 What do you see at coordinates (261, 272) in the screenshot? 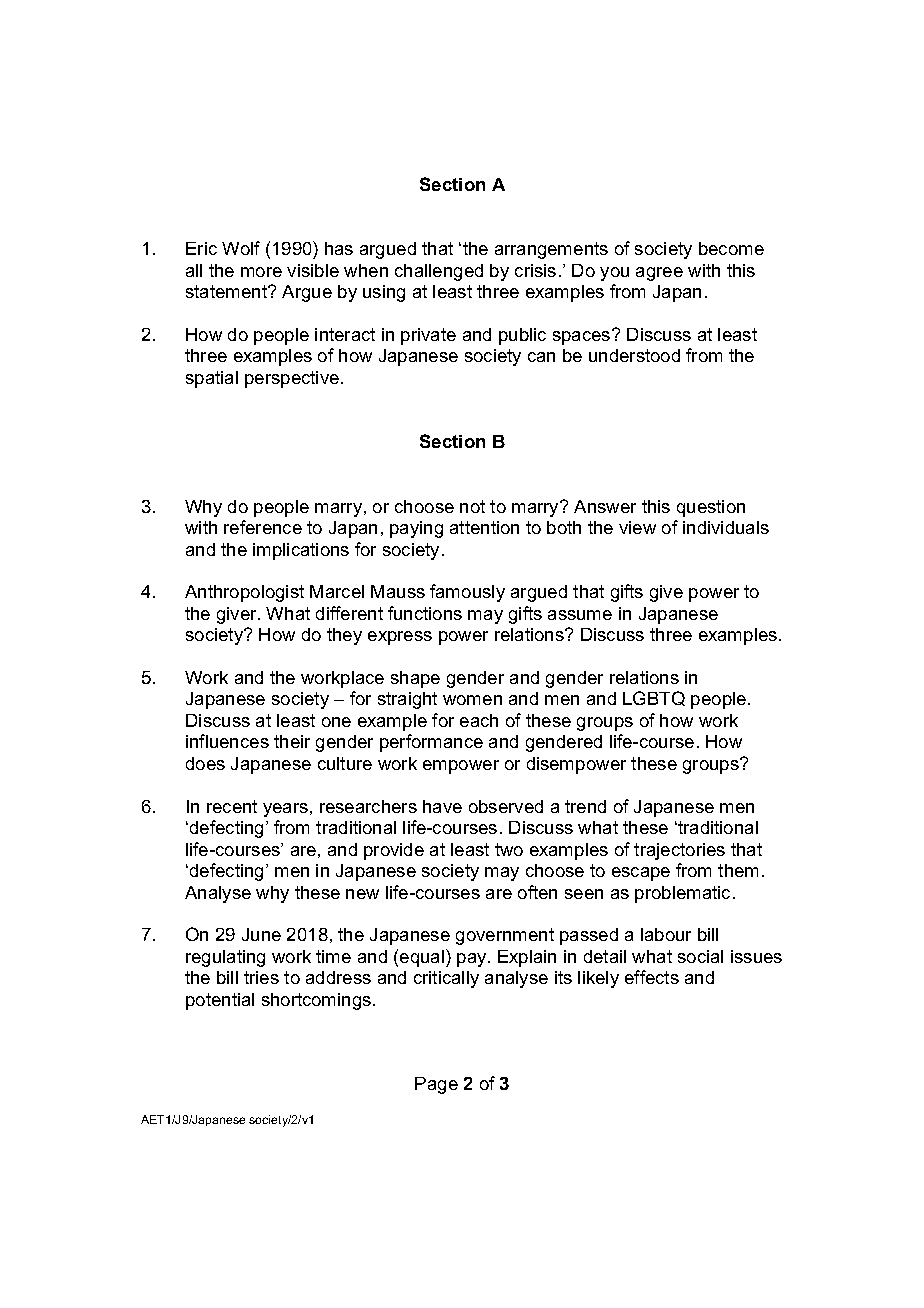
I see `more` at bounding box center [261, 272].
